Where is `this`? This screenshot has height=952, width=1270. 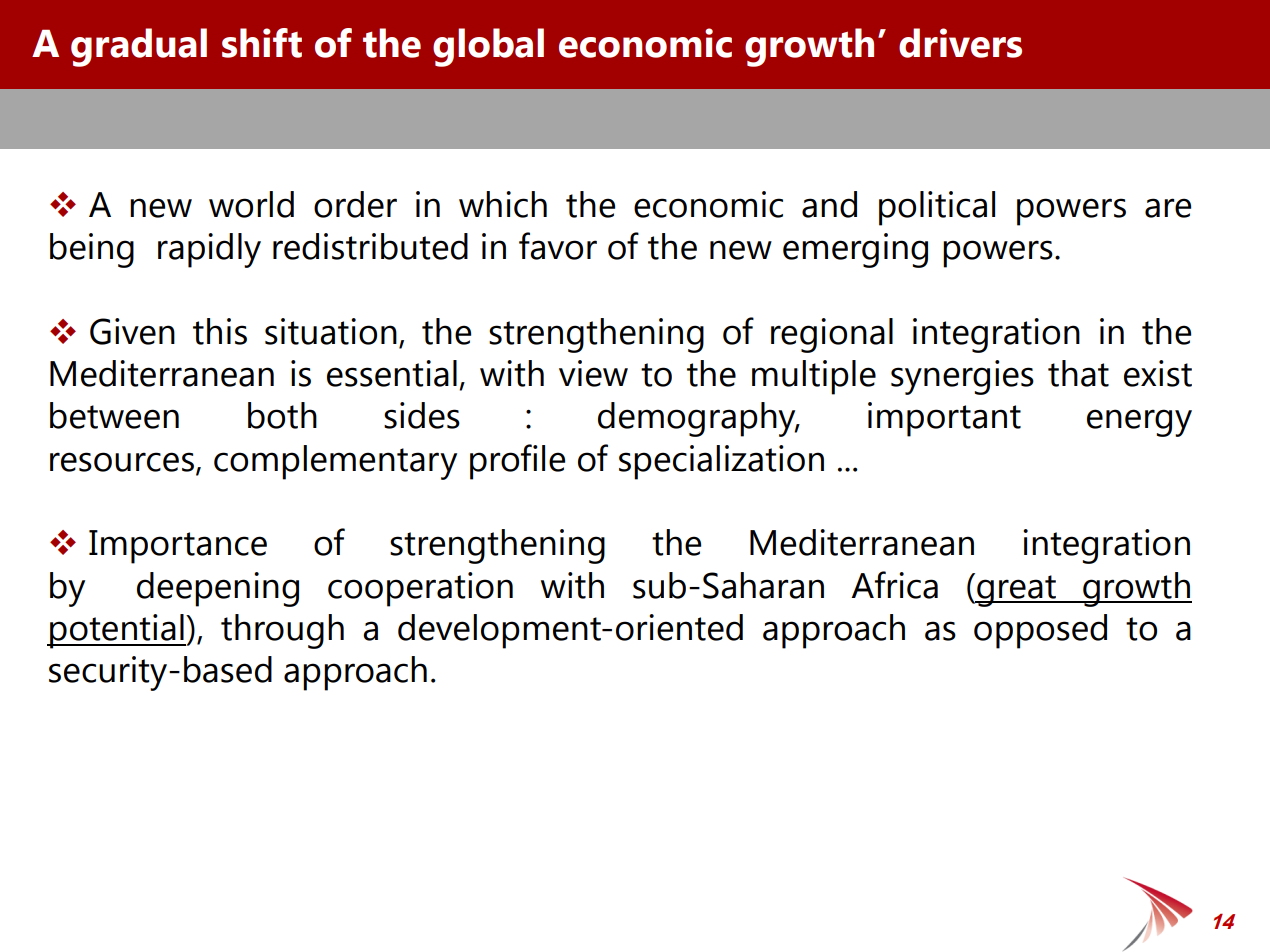 this is located at coordinates (220, 331).
